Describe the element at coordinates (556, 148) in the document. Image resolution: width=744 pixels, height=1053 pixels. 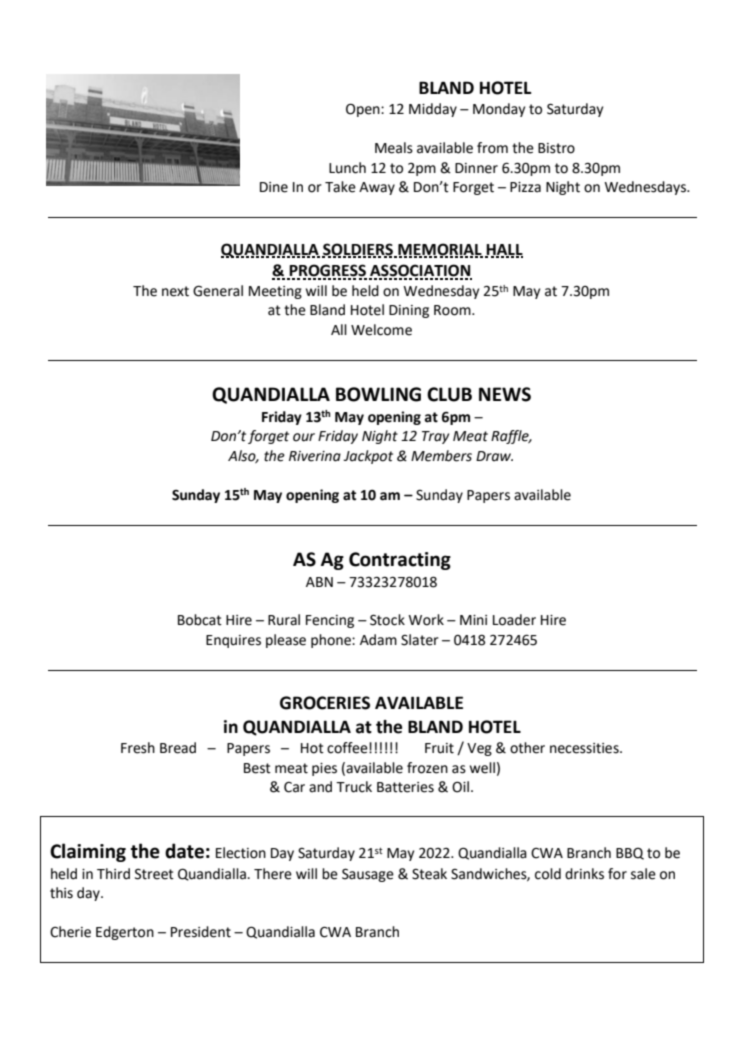
I see `Bistro` at that location.
